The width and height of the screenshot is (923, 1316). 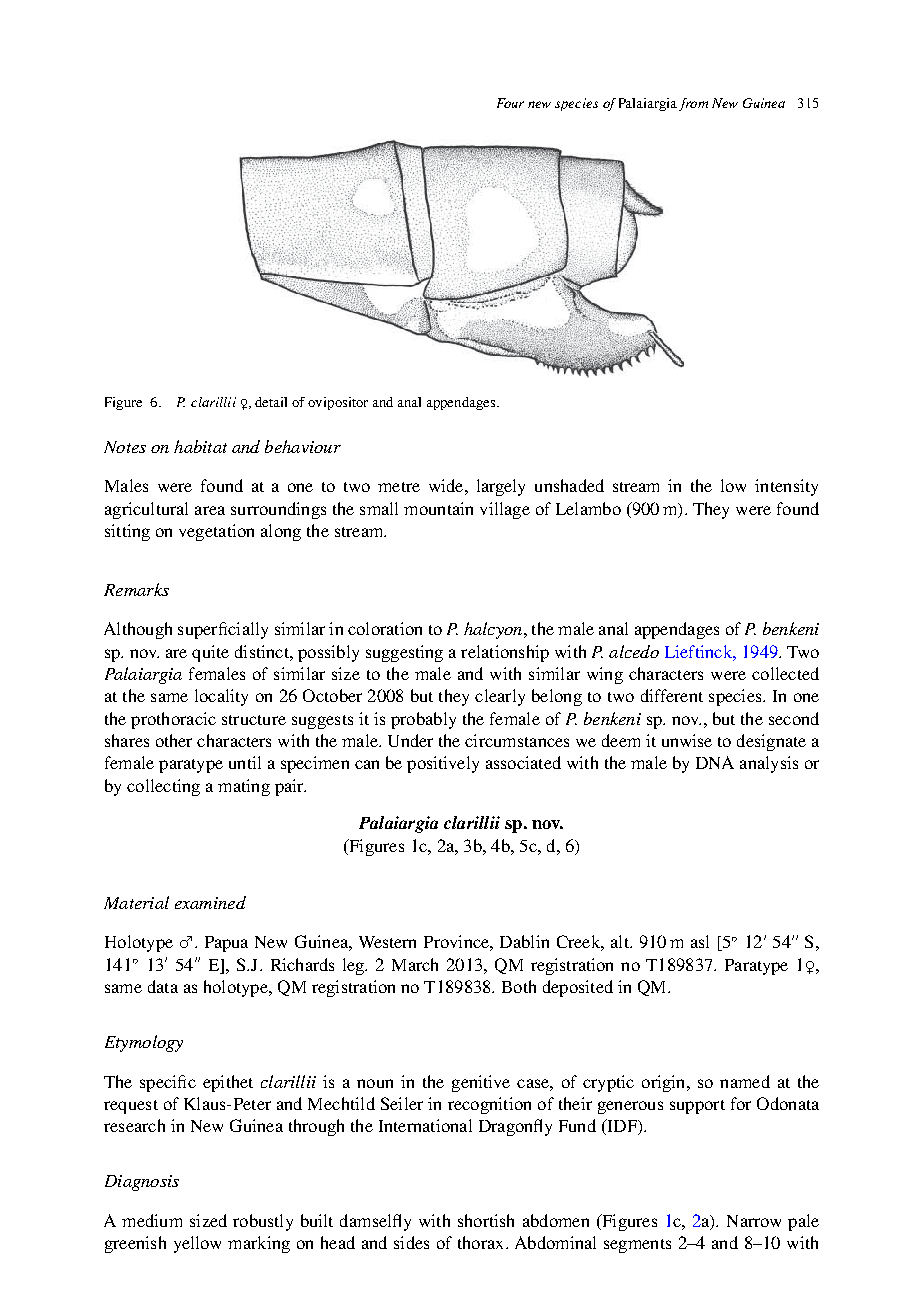 What do you see at coordinates (501, 487) in the screenshot?
I see `largely` at bounding box center [501, 487].
